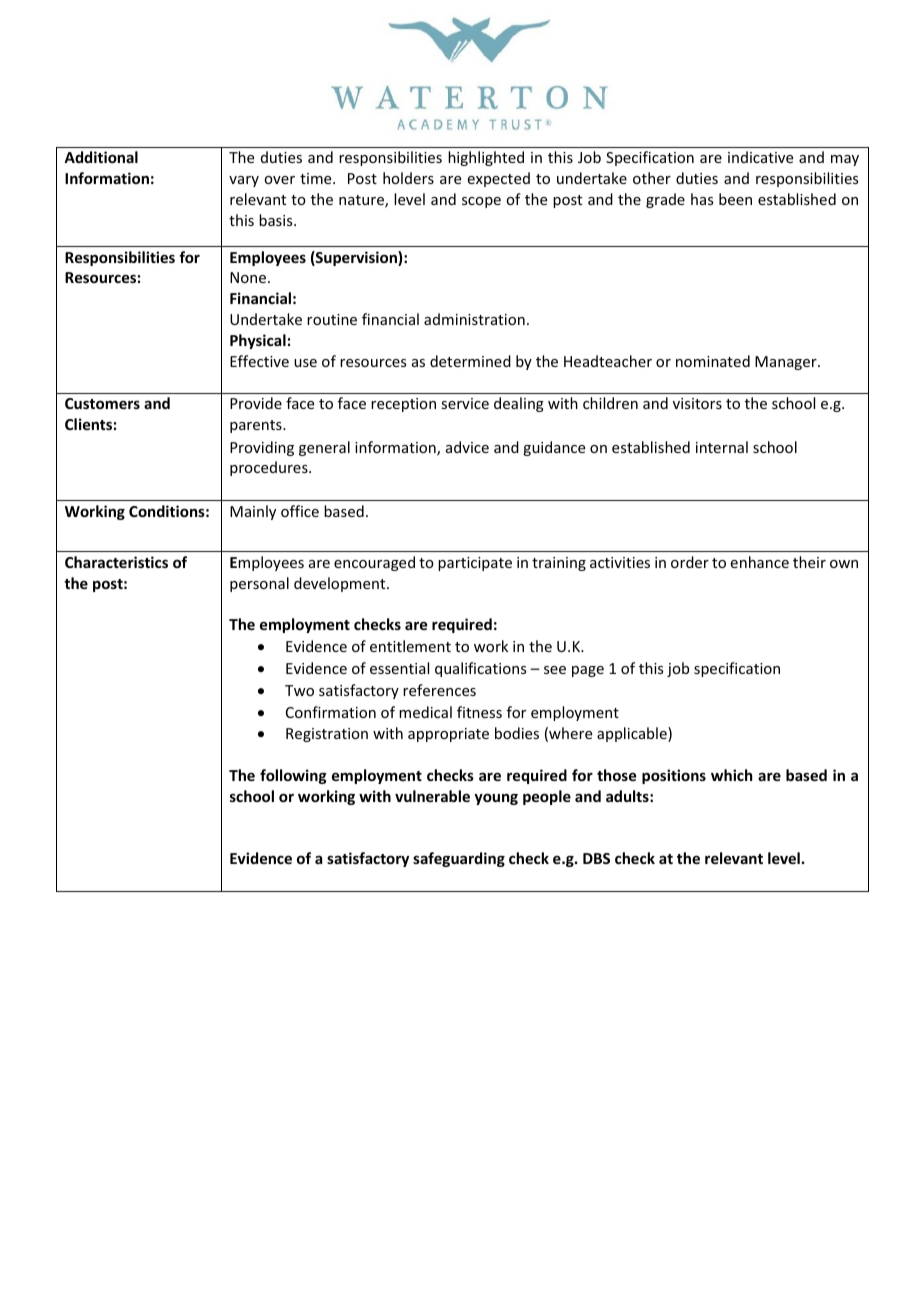 This screenshot has height=1308, width=924. What do you see at coordinates (253, 512) in the screenshot?
I see `Mainly` at bounding box center [253, 512].
